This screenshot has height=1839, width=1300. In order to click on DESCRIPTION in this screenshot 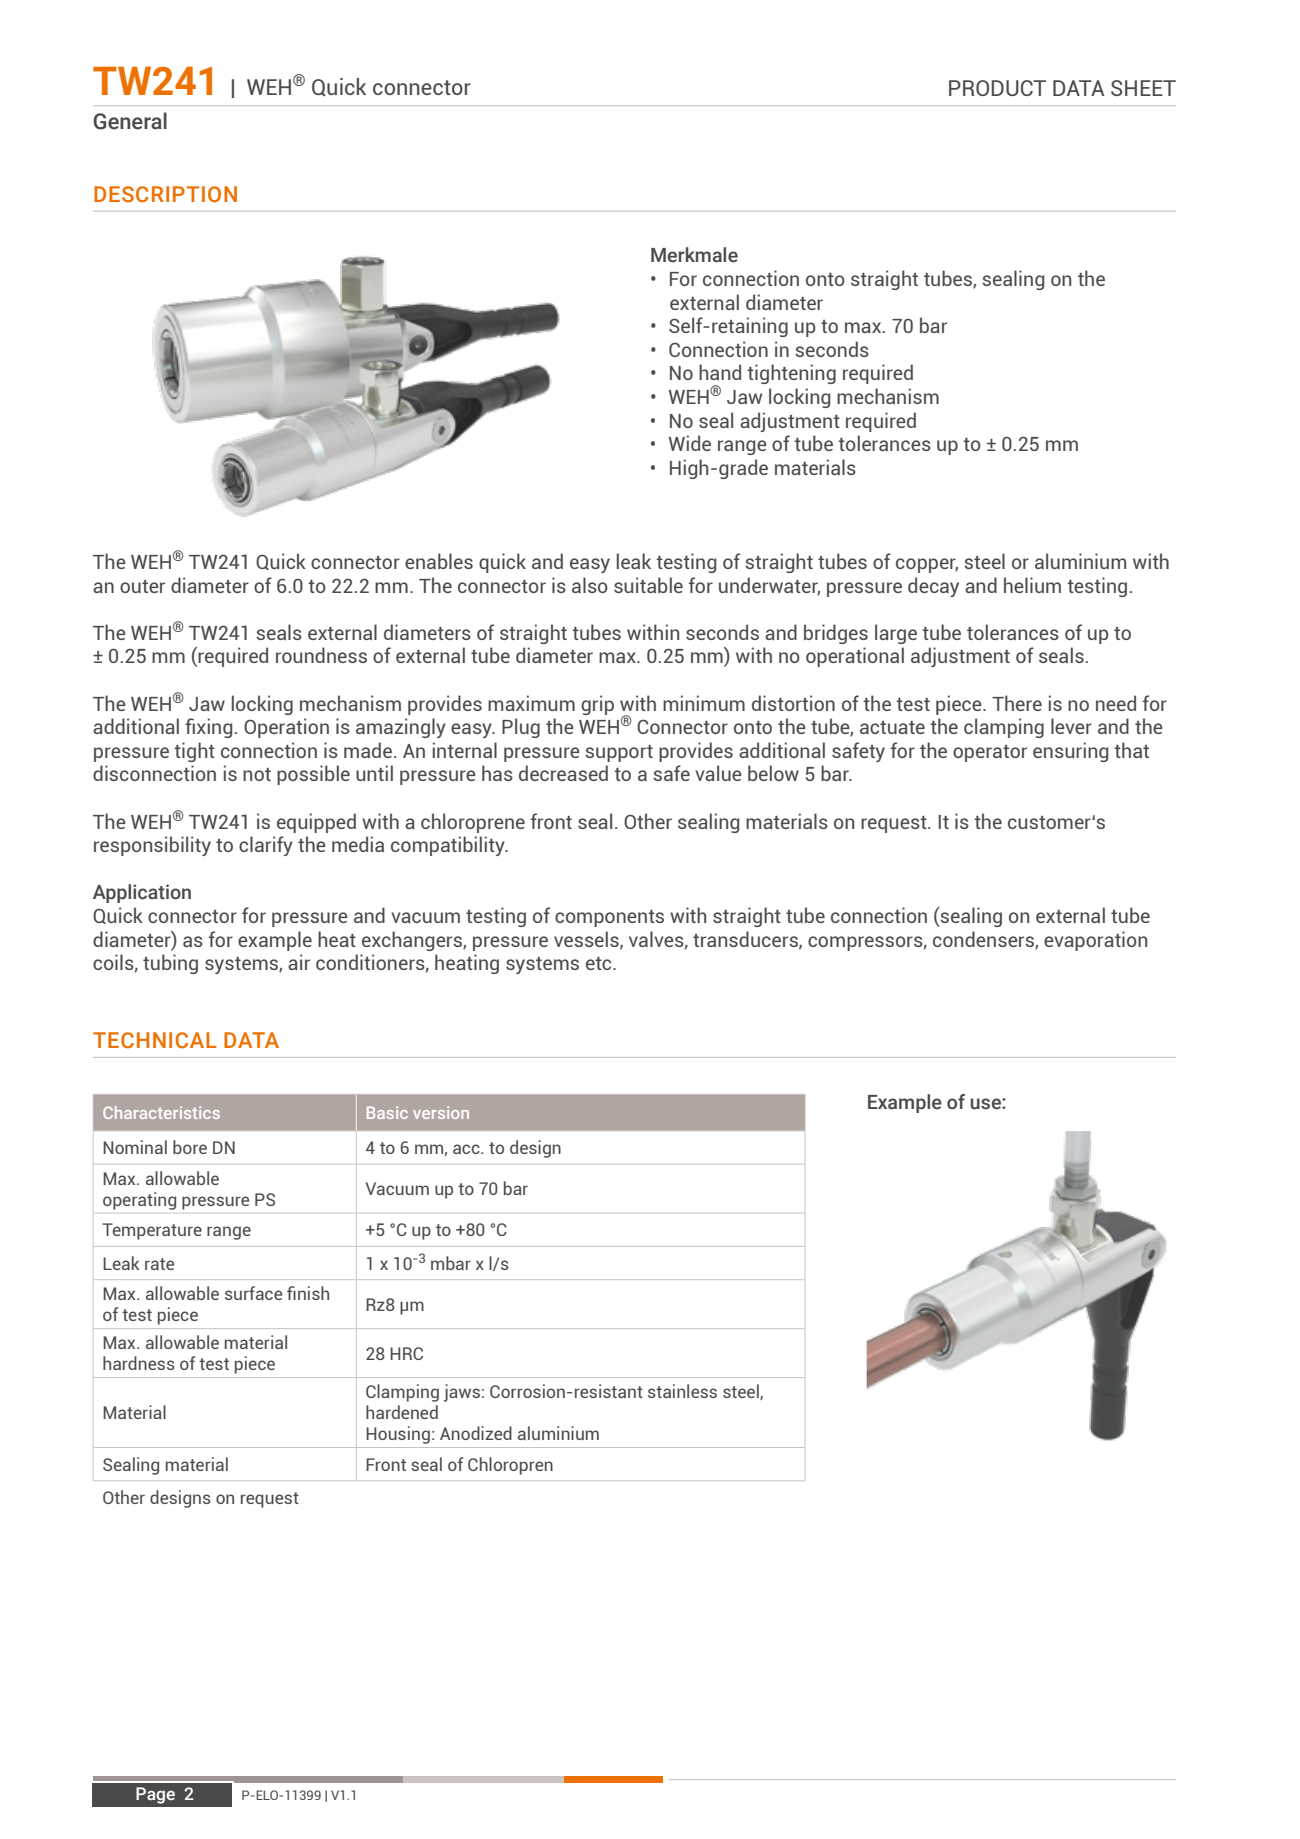, I will do `click(165, 194)`.
